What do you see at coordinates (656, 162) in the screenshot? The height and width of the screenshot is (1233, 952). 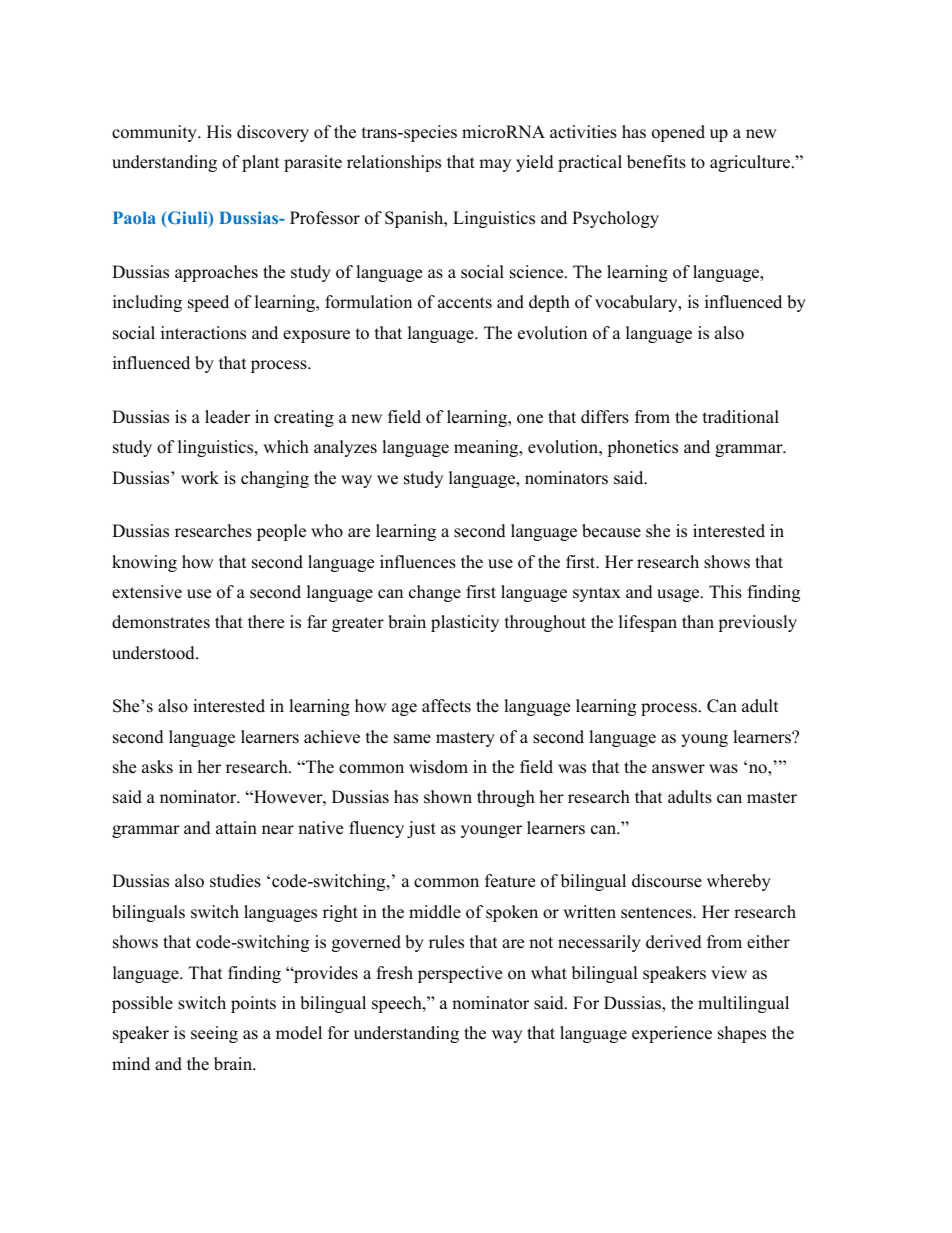 I see `benefits` at bounding box center [656, 162].
